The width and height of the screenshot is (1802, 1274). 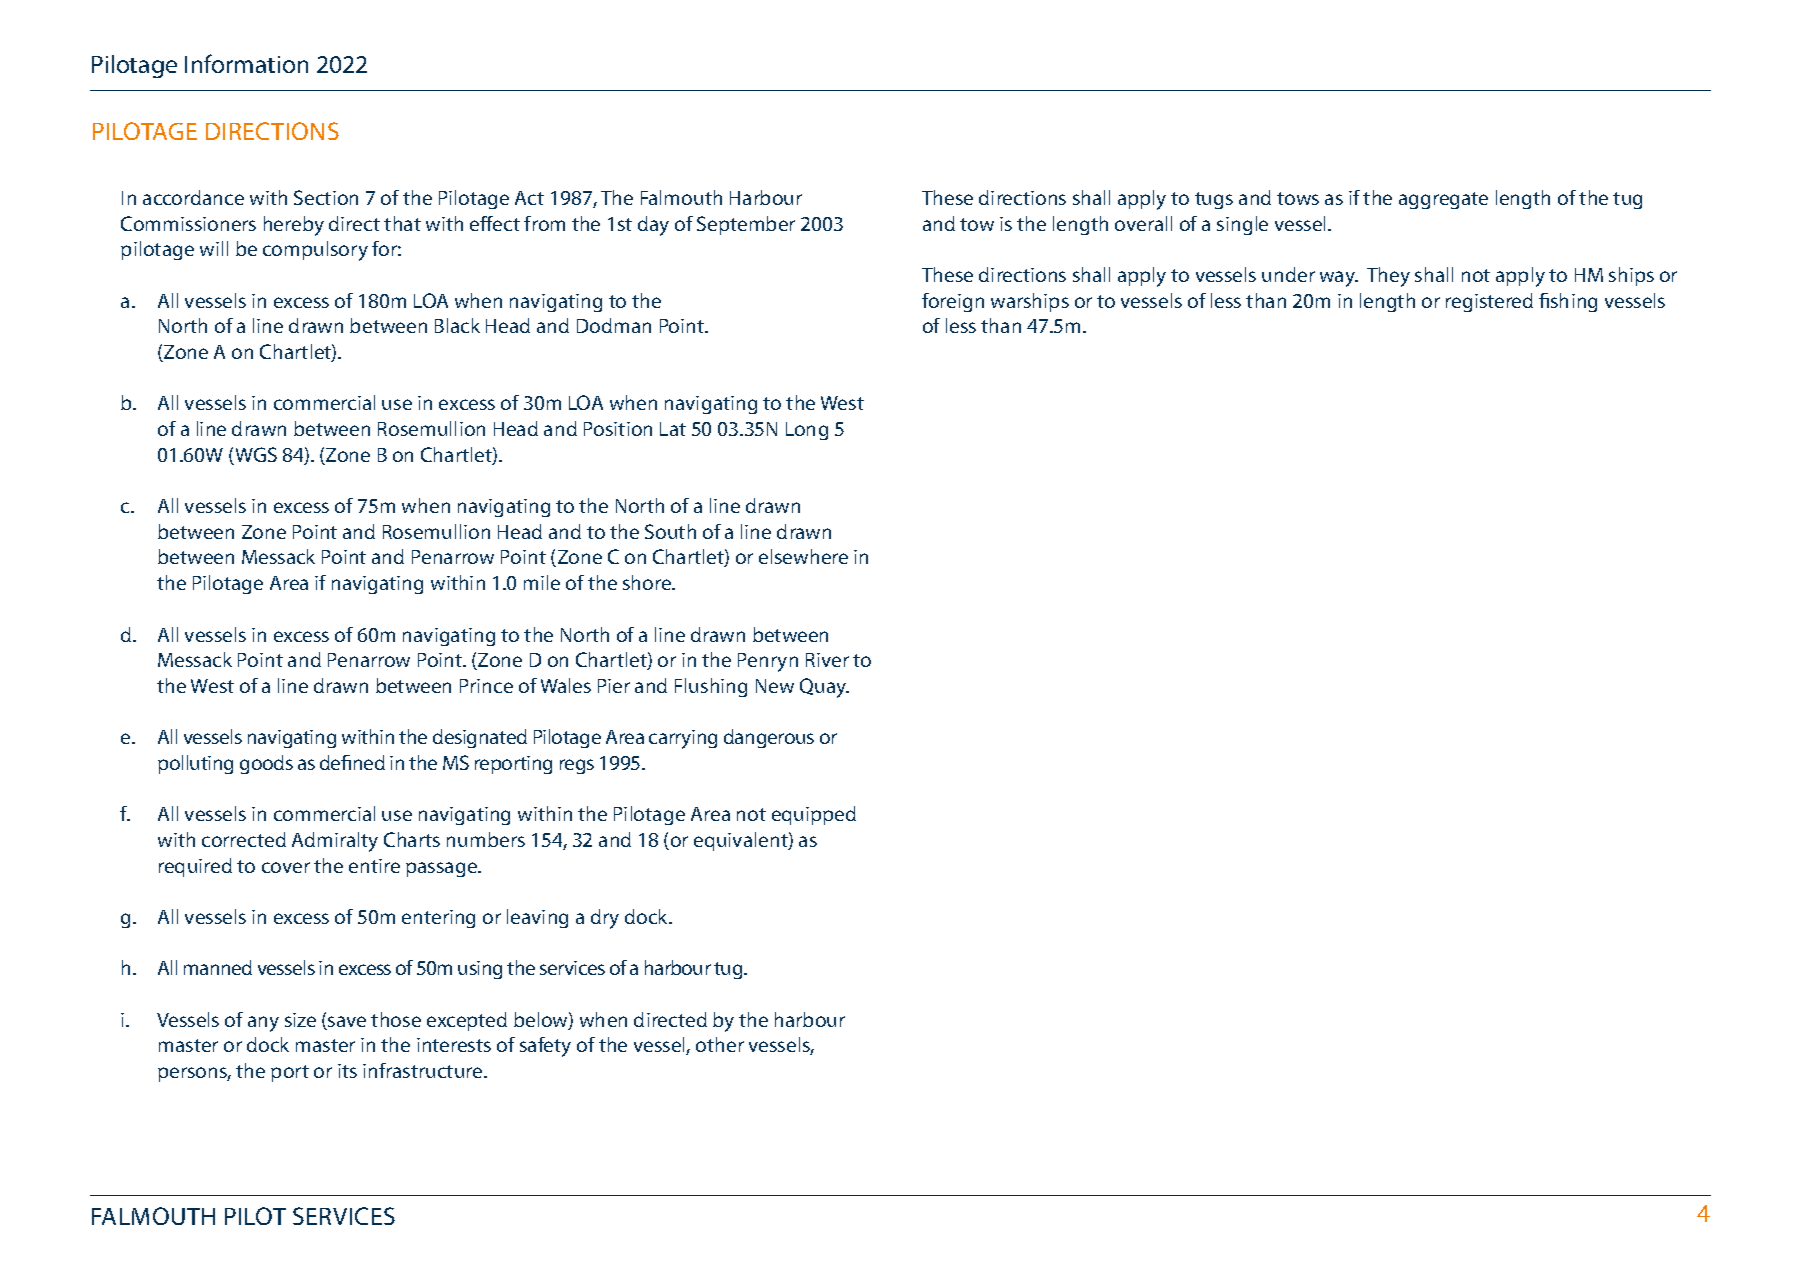 What do you see at coordinates (769, 738) in the screenshot?
I see `dangerous` at bounding box center [769, 738].
